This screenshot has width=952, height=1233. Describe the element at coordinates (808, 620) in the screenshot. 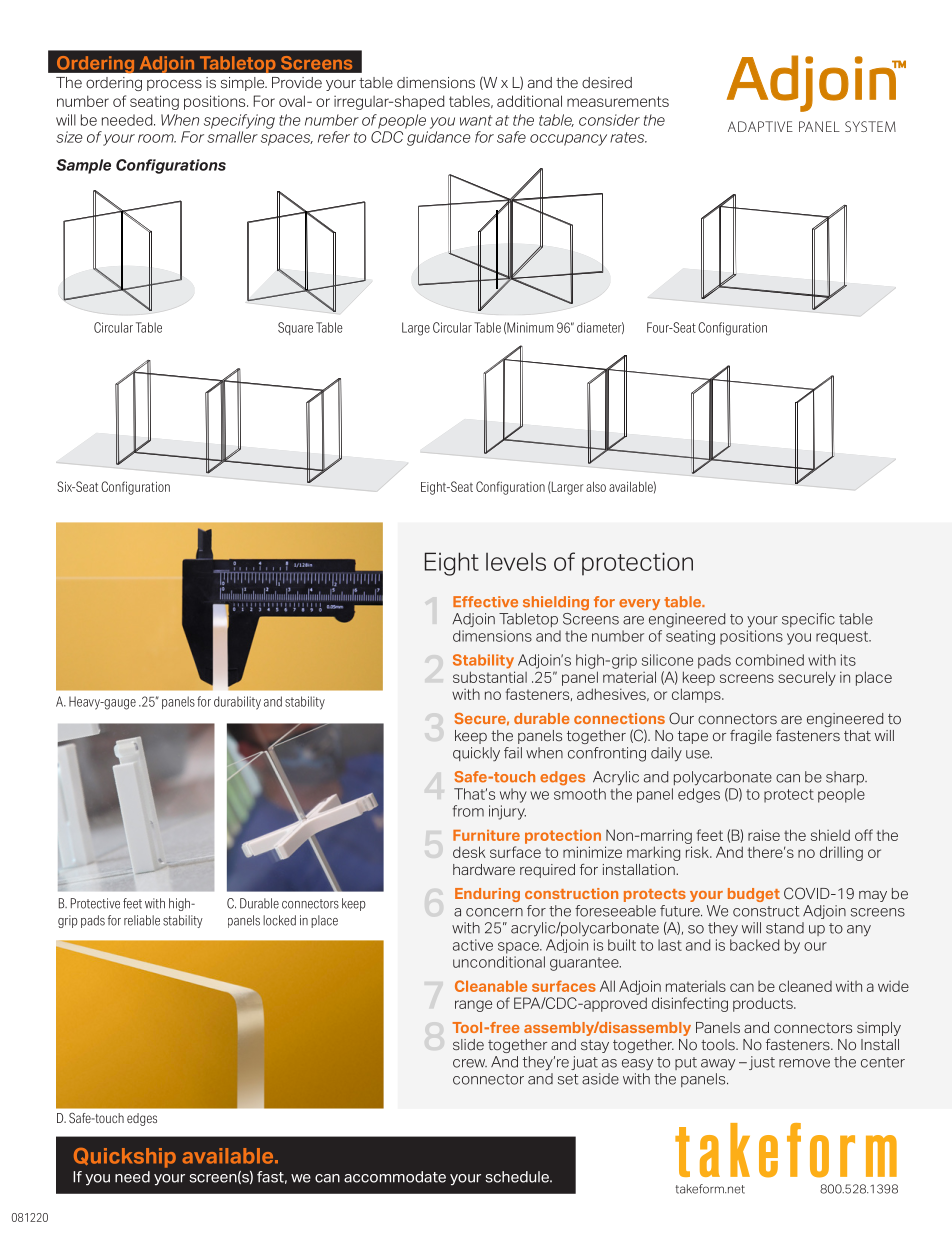

I see `specific` at that location.
